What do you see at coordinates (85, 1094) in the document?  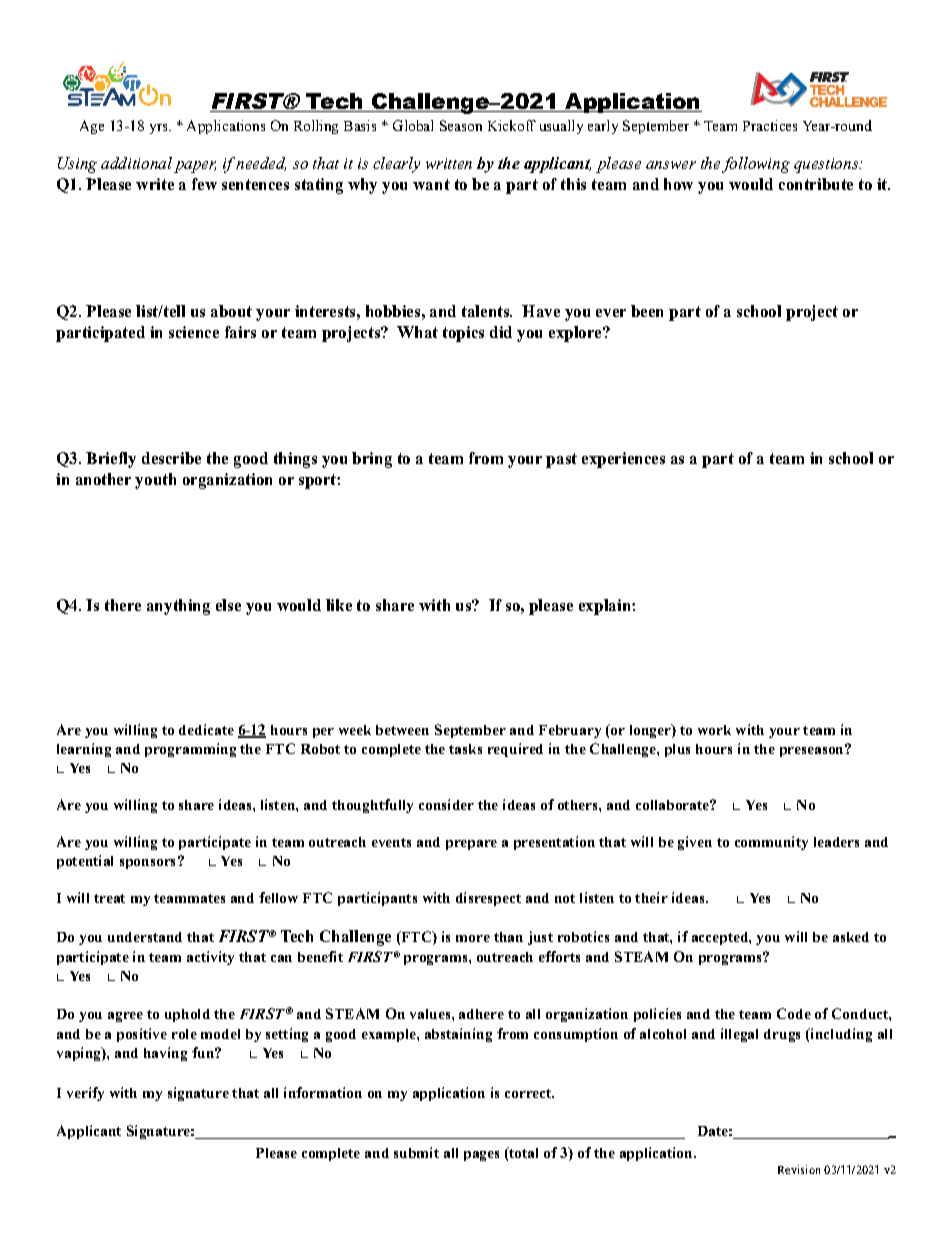 I see `verify` at bounding box center [85, 1094].
